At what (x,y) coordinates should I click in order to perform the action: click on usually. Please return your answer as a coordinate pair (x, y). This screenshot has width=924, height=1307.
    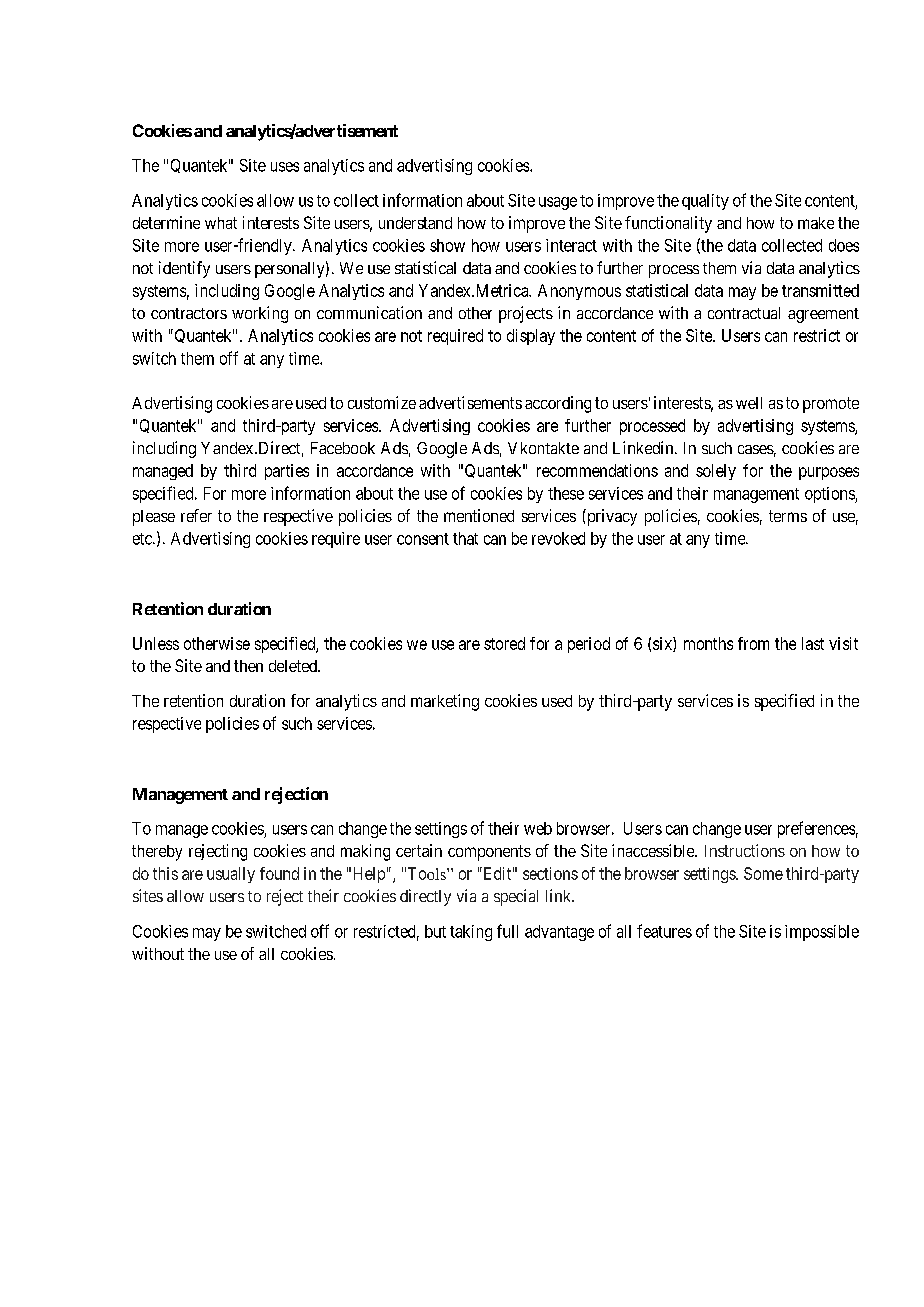
    Looking at the image, I should click on (231, 875).
